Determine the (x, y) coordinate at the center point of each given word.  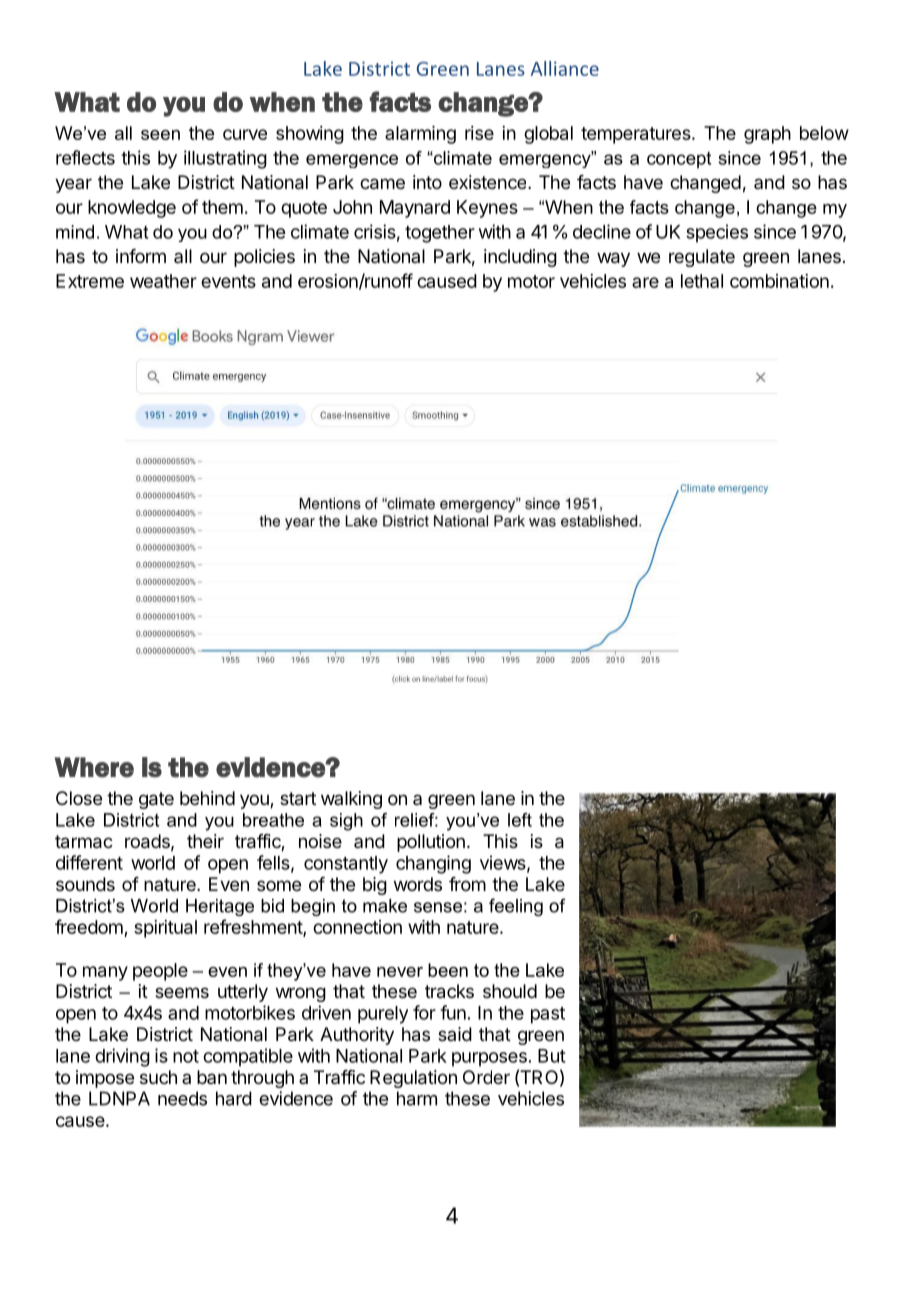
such (158, 1077)
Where (94, 767)
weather (163, 281)
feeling (516, 907)
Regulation (413, 1079)
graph (767, 135)
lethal (702, 281)
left (520, 820)
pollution (431, 843)
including (520, 258)
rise (479, 133)
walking (351, 800)
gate (156, 800)
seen (160, 135)
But (552, 1056)
